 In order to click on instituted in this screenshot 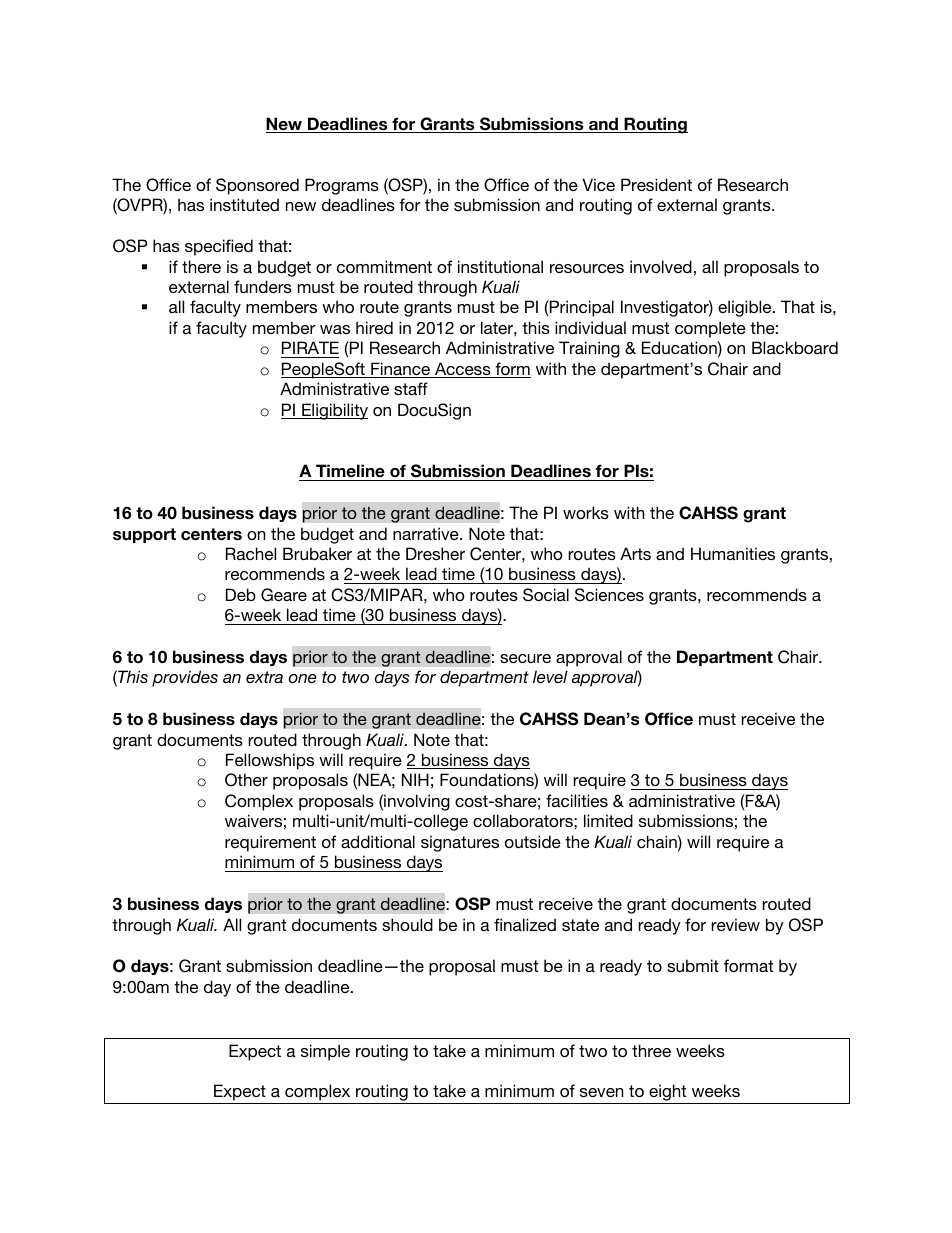, I will do `click(244, 204)`.
